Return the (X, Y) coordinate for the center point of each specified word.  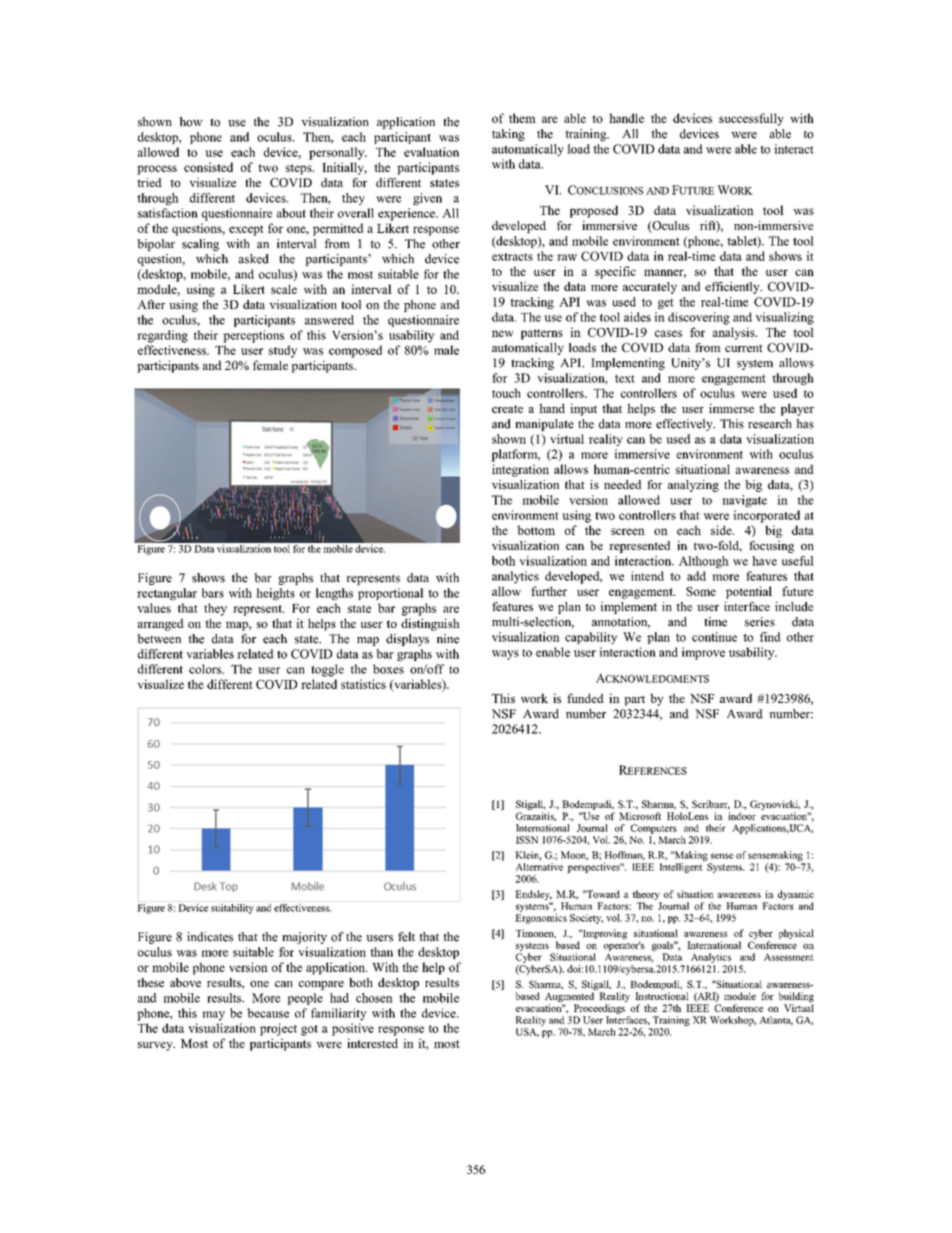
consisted (208, 167)
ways (505, 655)
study (283, 351)
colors (206, 669)
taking (508, 135)
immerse (731, 408)
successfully (751, 119)
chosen (374, 998)
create (507, 409)
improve (703, 653)
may (213, 1016)
